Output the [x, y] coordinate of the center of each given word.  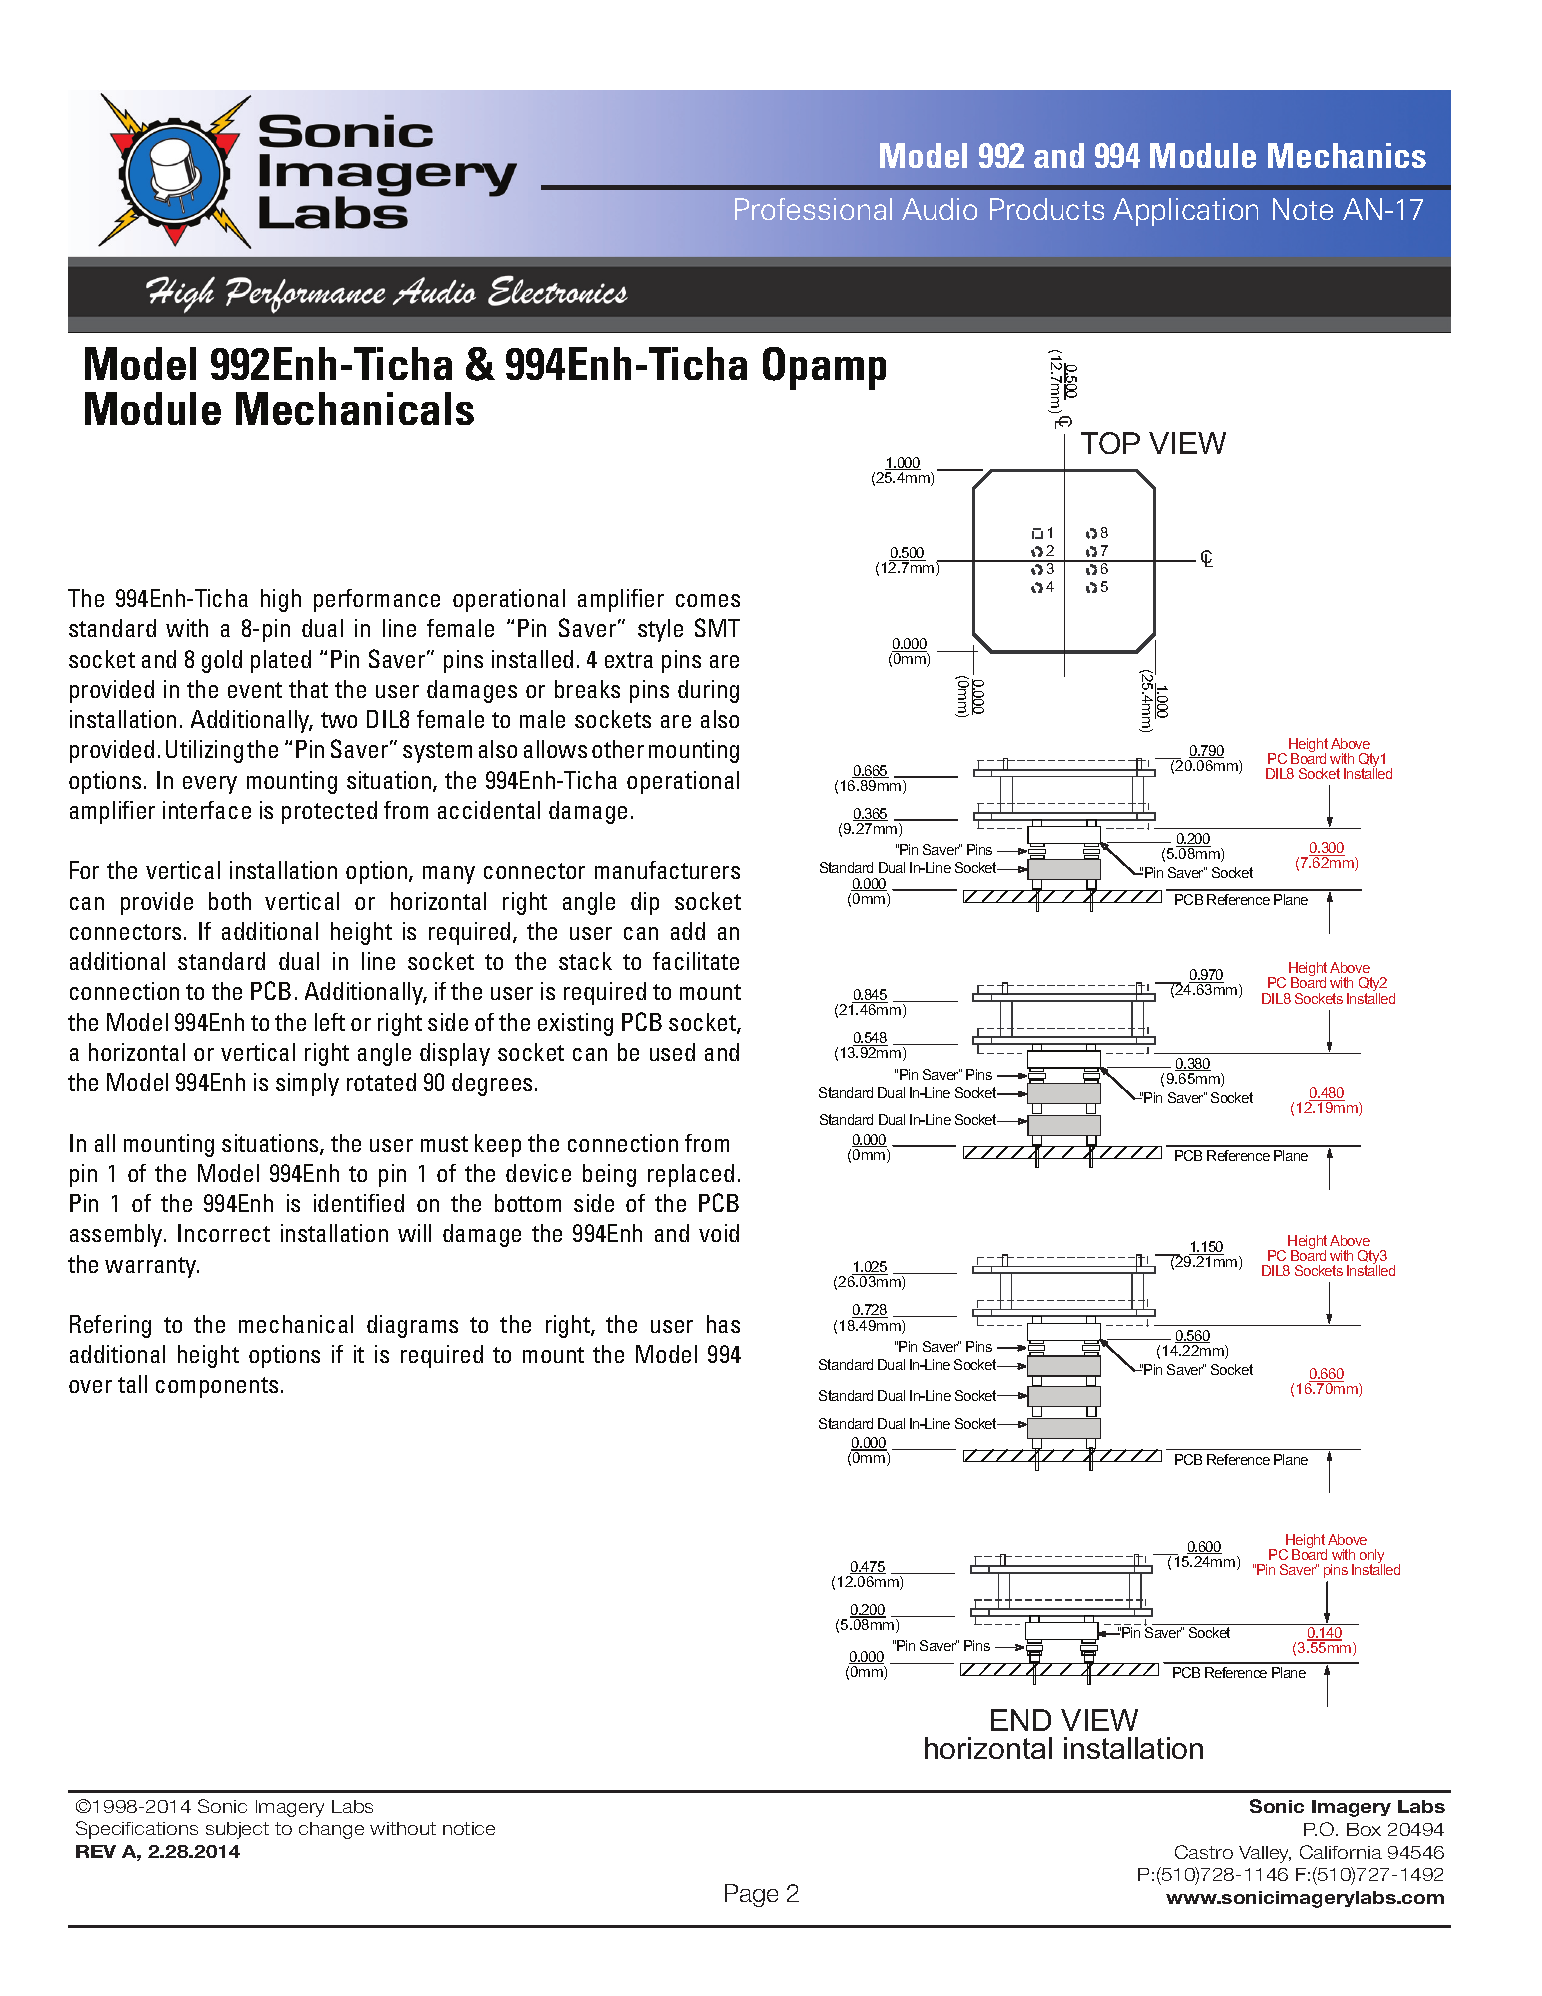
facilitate [696, 961]
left [330, 1022]
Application [1185, 212]
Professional [813, 209]
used [672, 1052]
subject [237, 1830]
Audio [939, 209]
